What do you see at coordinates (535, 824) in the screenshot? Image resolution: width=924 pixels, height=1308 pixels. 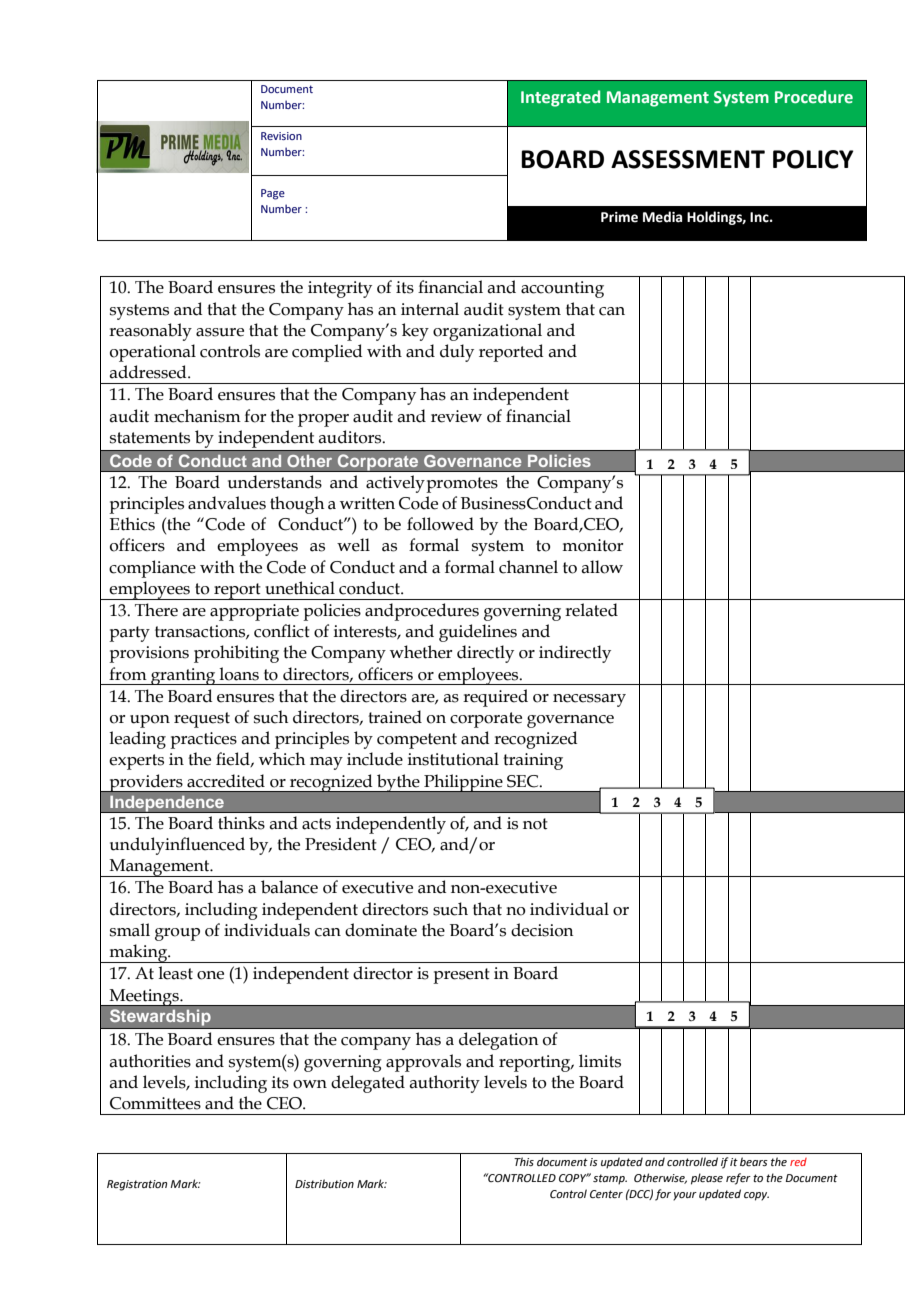 I see `not` at bounding box center [535, 824].
